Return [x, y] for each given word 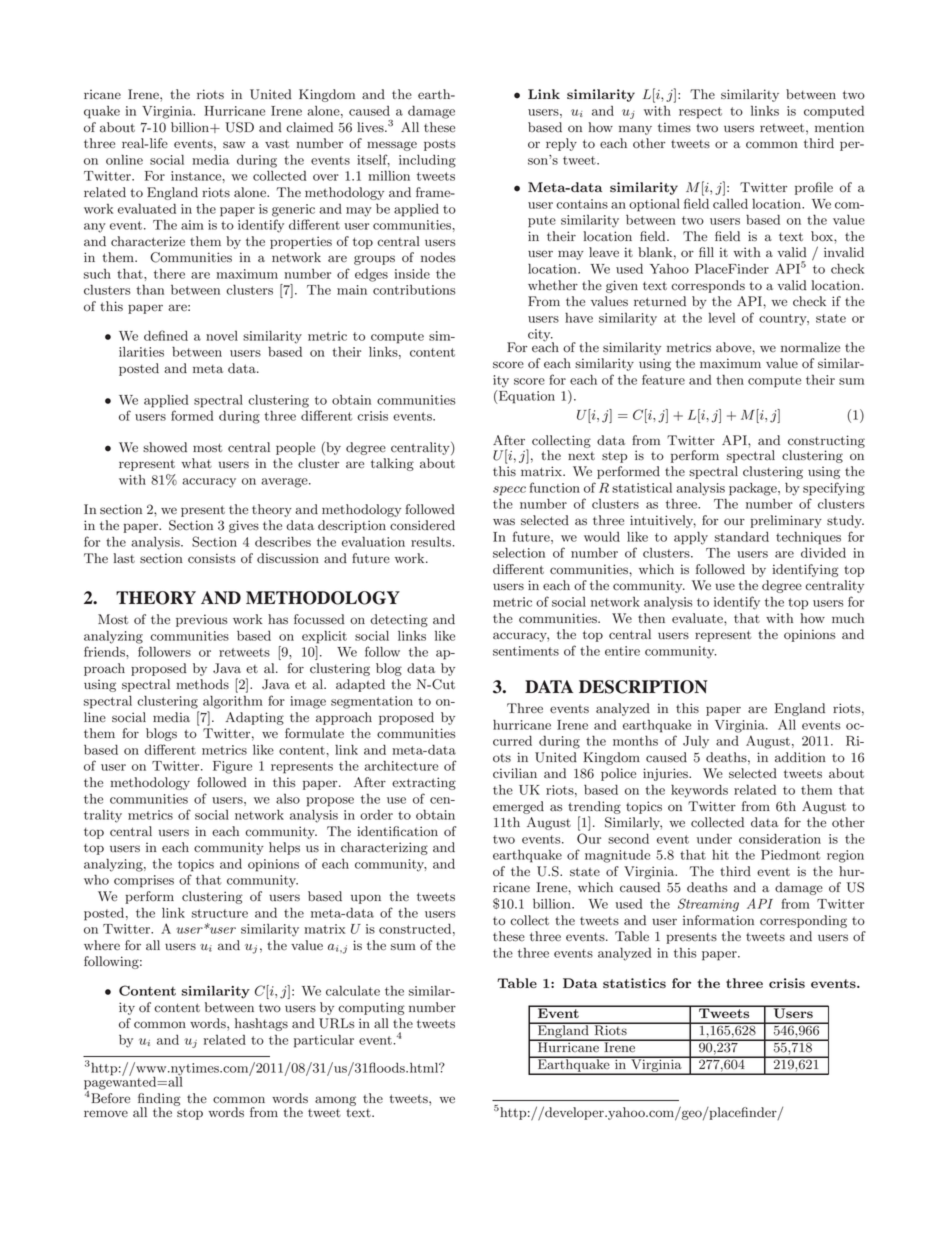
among [335, 1101]
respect [700, 113]
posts [440, 145]
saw [234, 144]
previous [202, 620]
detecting [399, 620]
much [848, 618]
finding [159, 1100]
